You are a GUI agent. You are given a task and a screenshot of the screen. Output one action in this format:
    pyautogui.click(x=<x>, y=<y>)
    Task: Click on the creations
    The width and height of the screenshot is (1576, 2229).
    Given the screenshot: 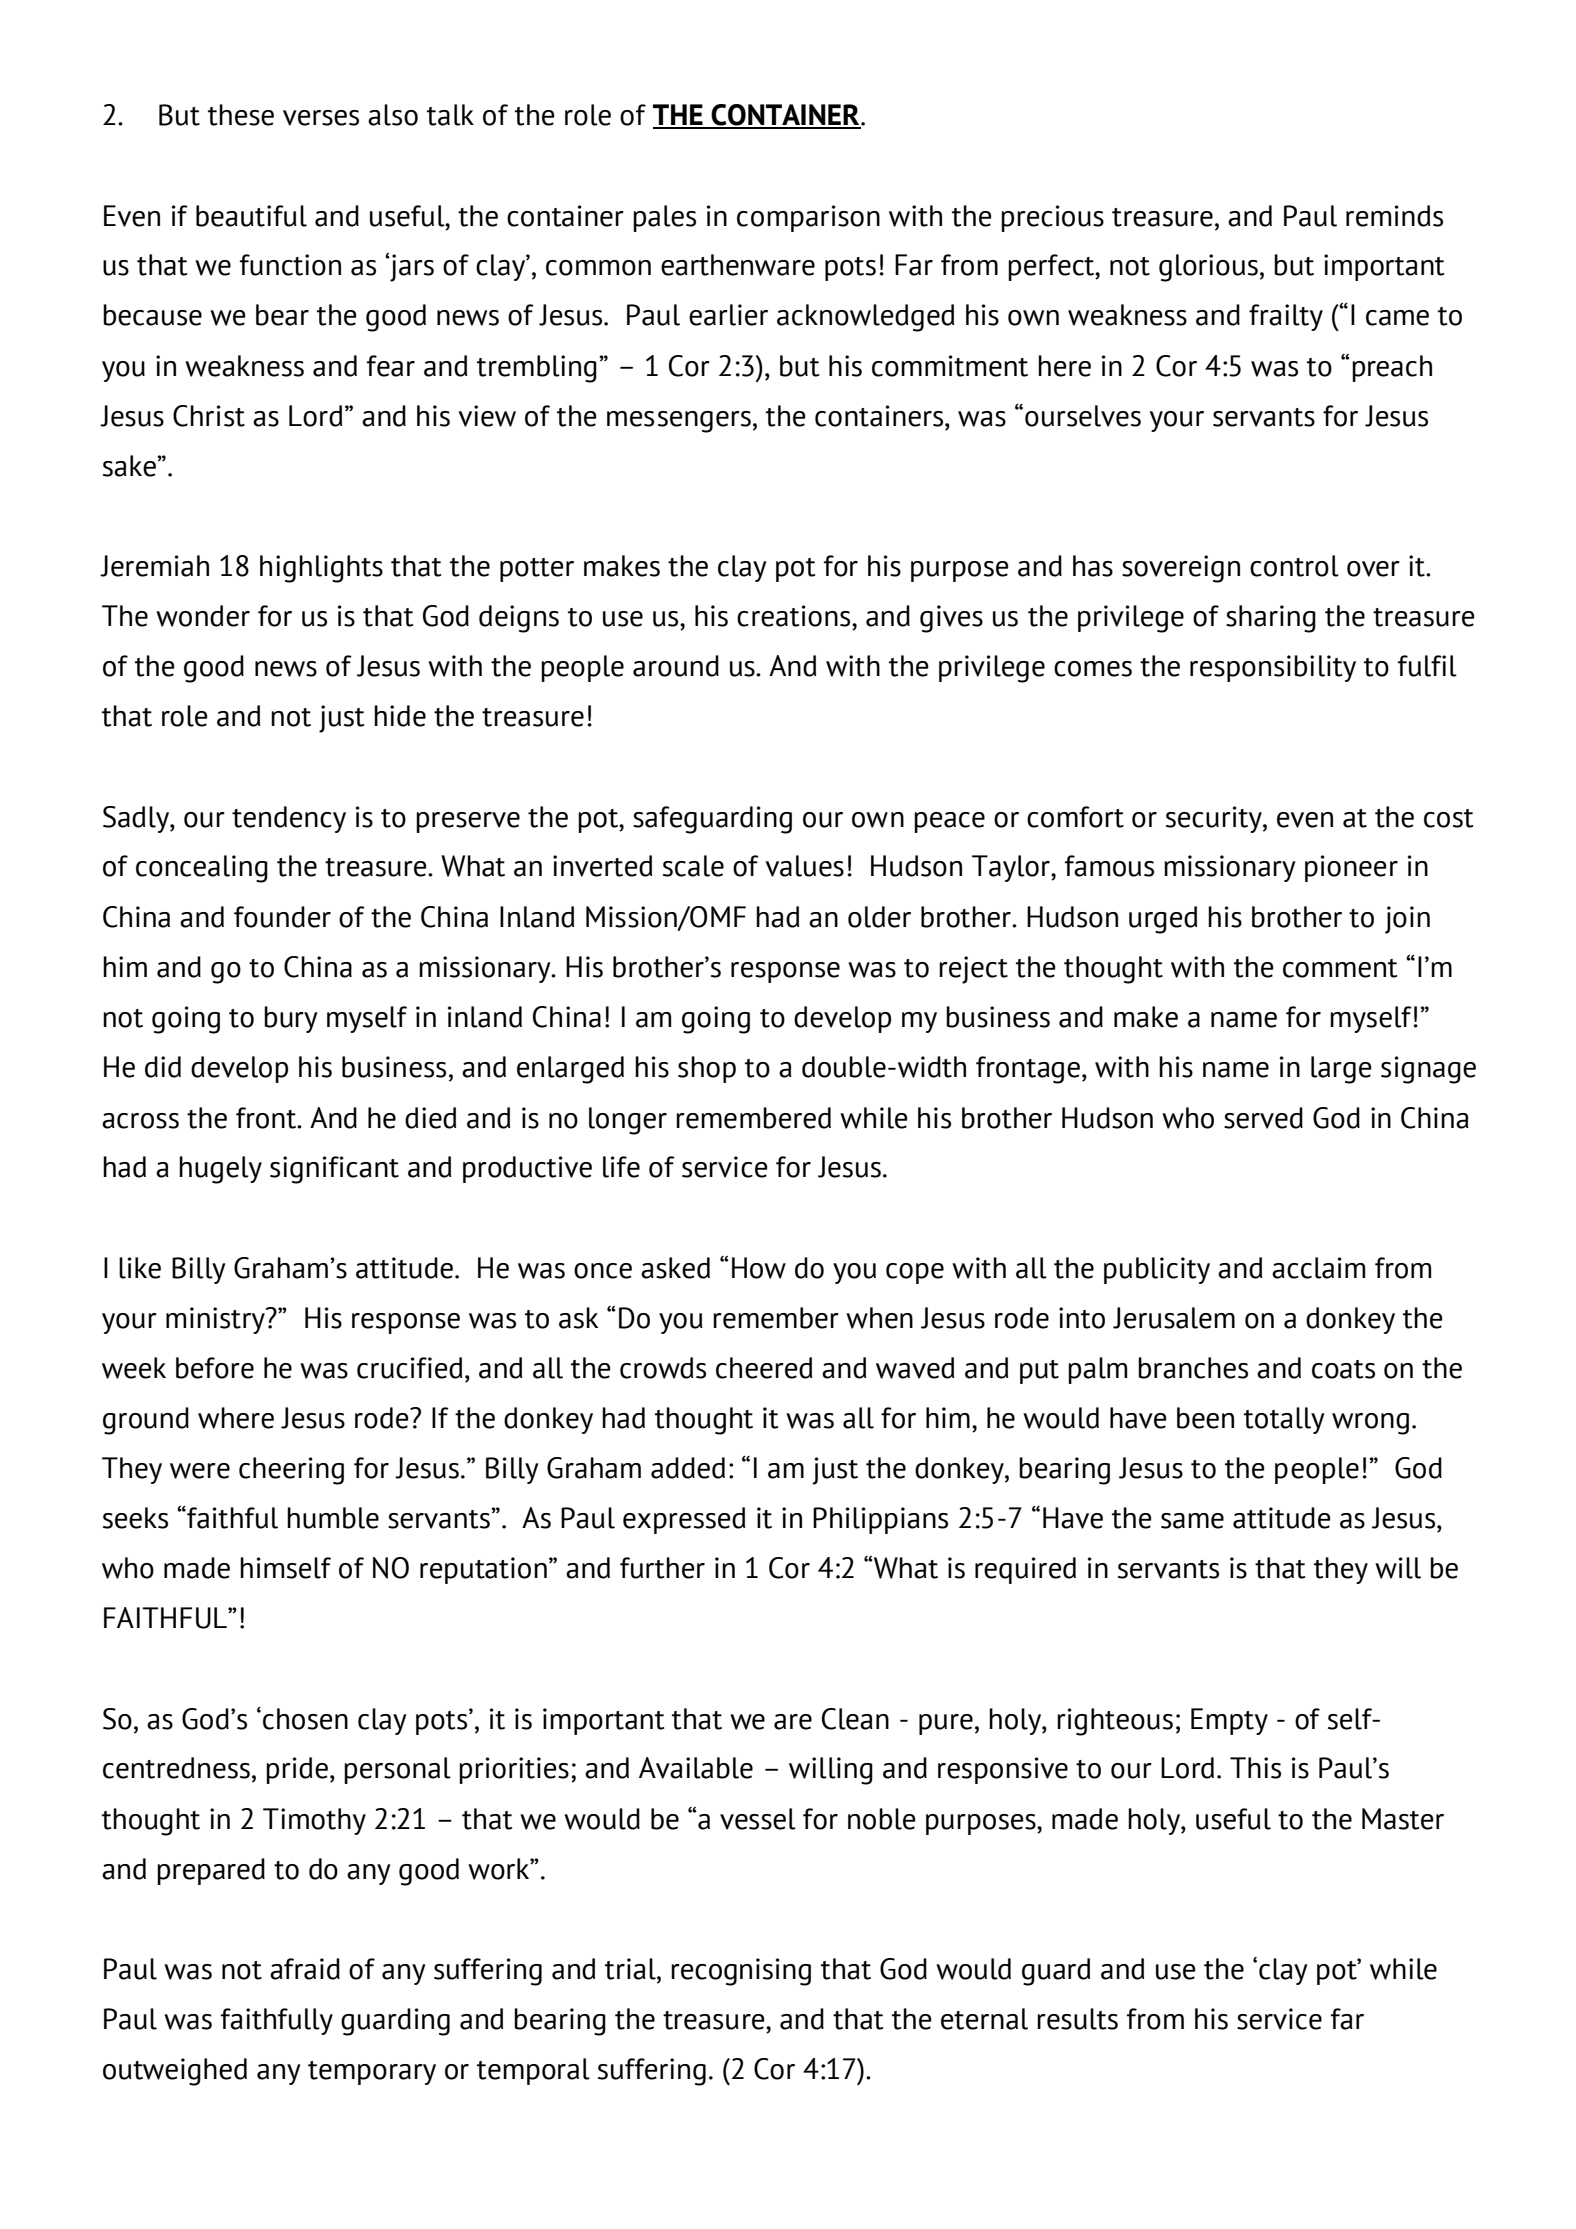 What is the action you would take?
    pyautogui.click(x=795, y=616)
